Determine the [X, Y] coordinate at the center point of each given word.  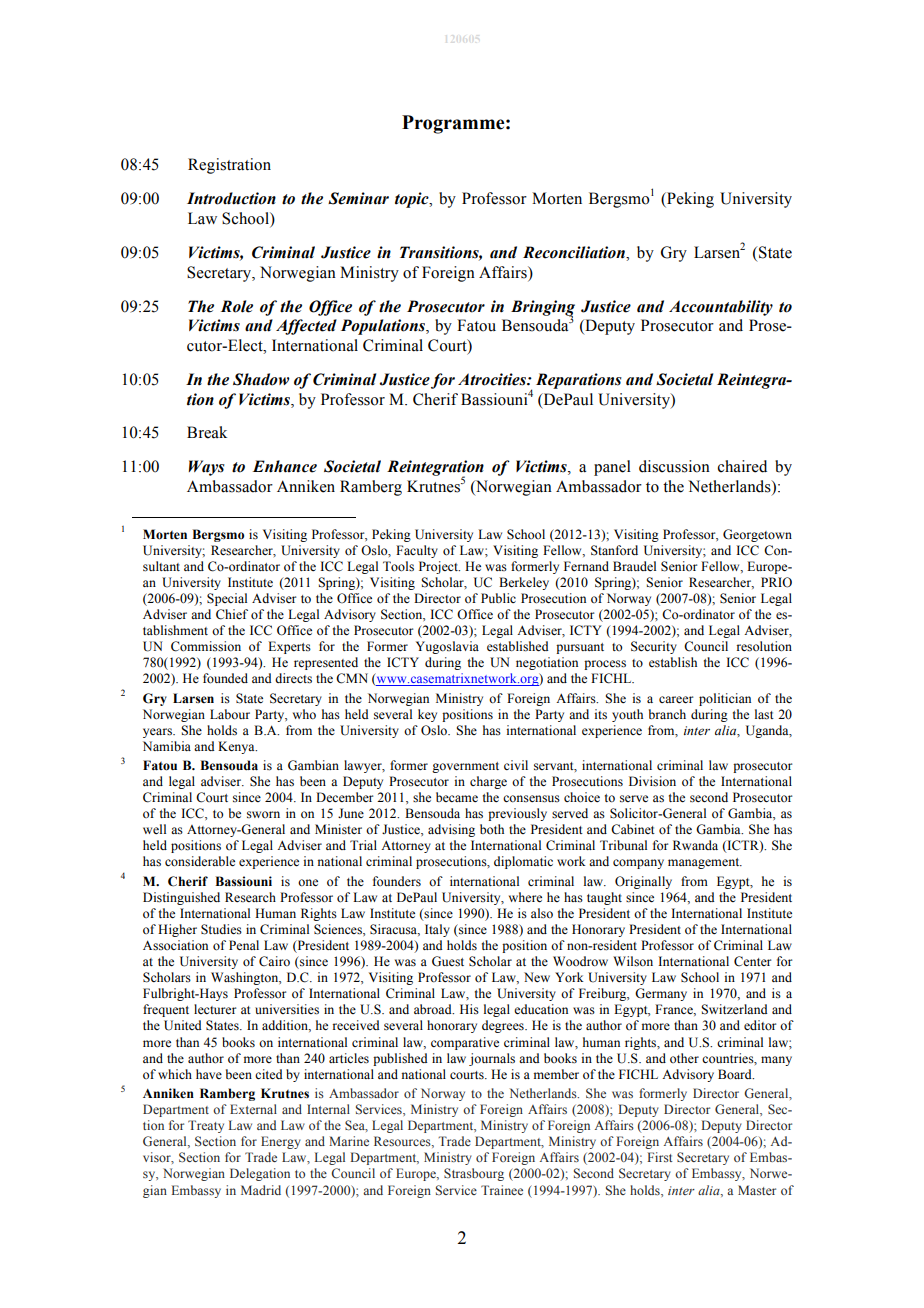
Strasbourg [474, 1174]
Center [752, 961]
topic [413, 200]
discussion [674, 466]
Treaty [206, 1126]
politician [725, 699]
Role [237, 306]
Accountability [721, 308]
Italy [437, 930]
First [660, 1157]
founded [225, 678]
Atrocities [493, 379]
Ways [206, 468]
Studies [221, 929]
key [427, 715]
